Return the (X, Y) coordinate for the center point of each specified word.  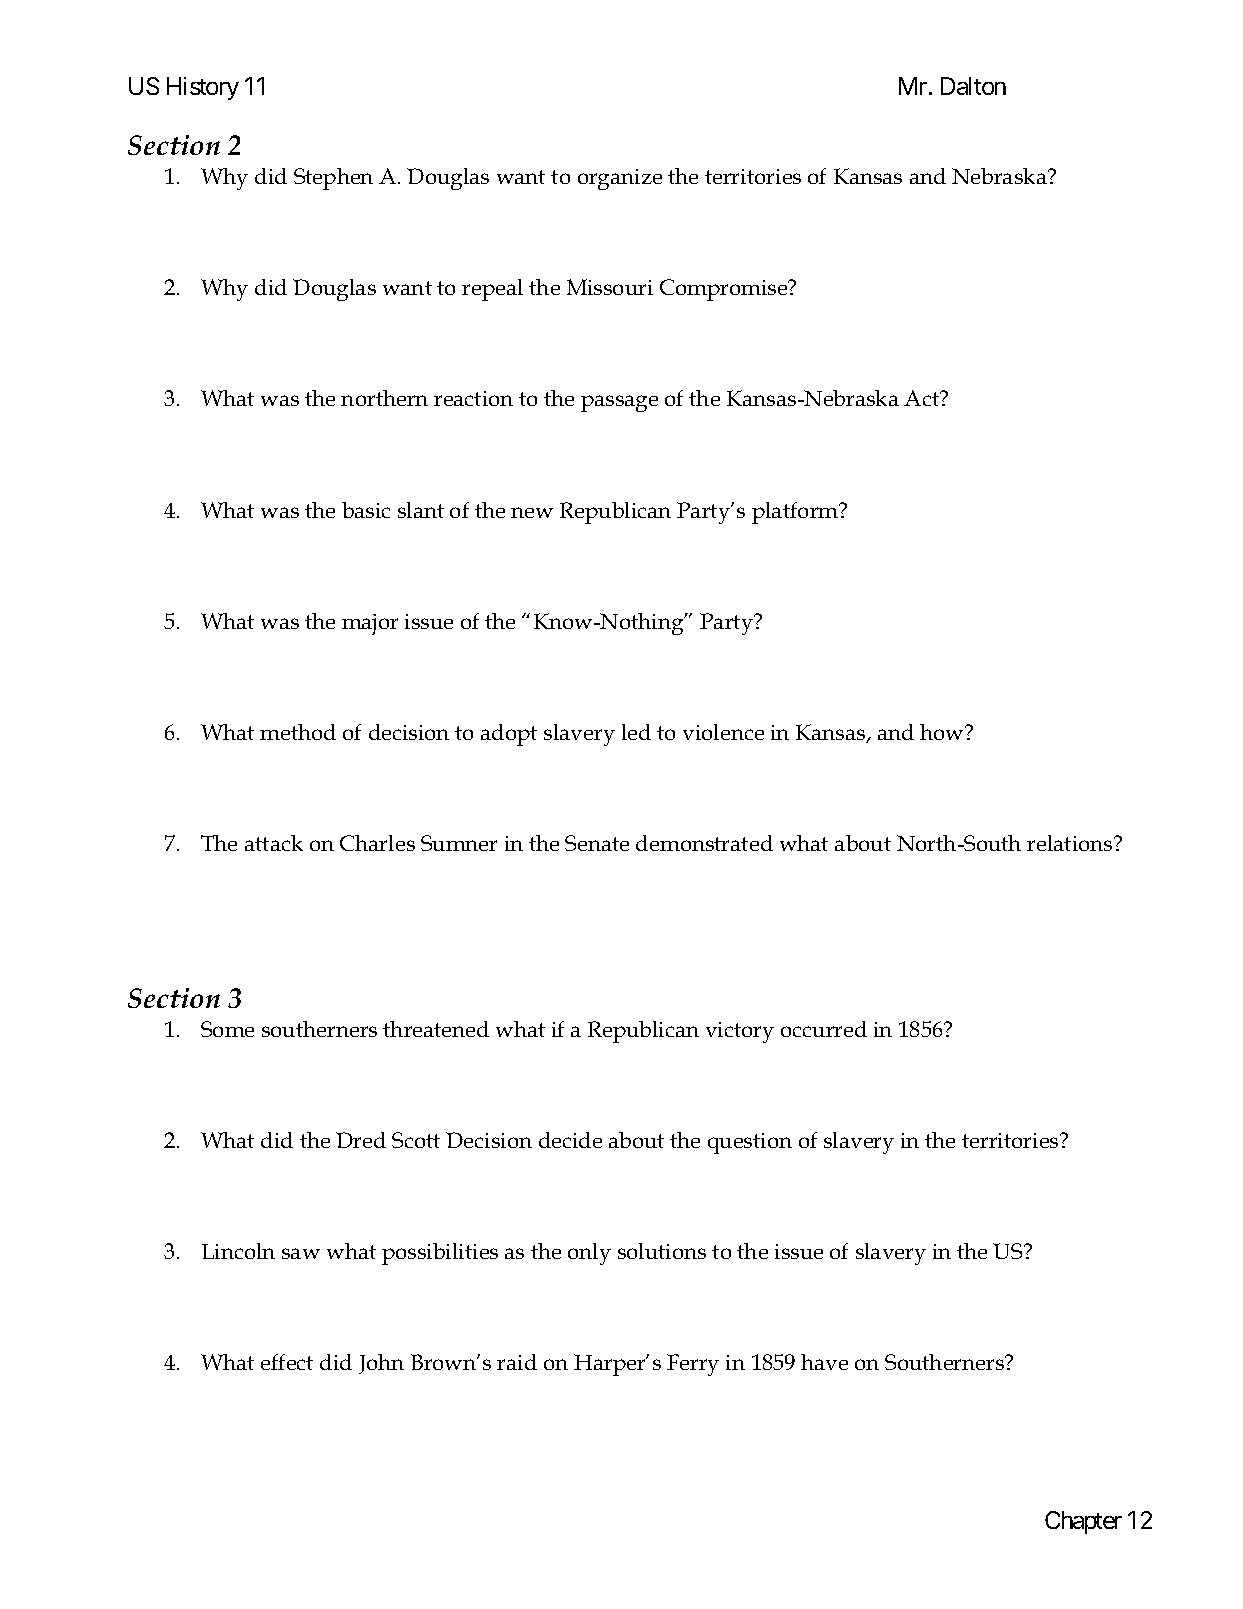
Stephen (333, 179)
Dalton (973, 86)
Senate (597, 843)
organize (620, 179)
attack (274, 843)
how (943, 732)
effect (287, 1362)
